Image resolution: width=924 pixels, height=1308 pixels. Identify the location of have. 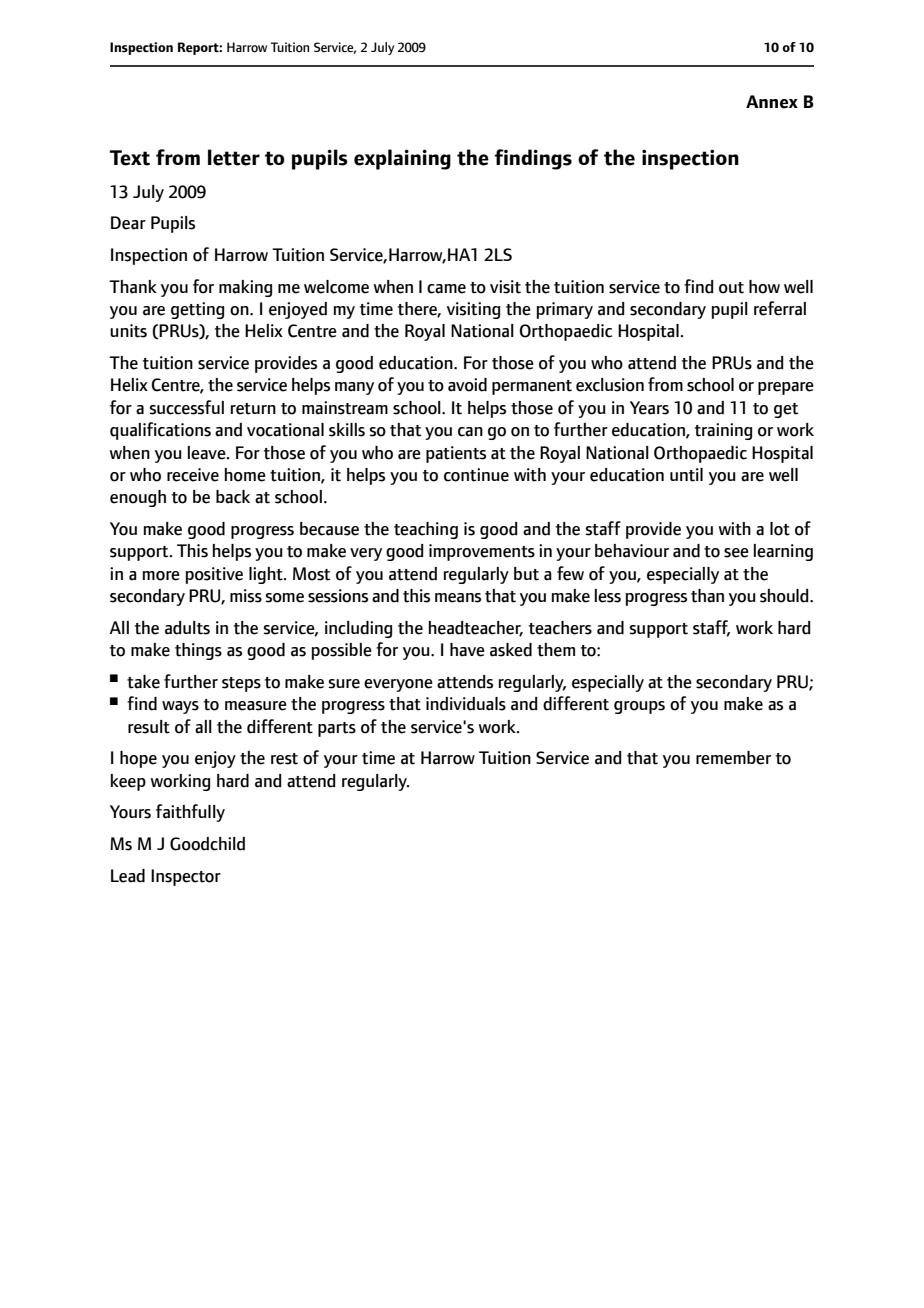
(467, 650).
